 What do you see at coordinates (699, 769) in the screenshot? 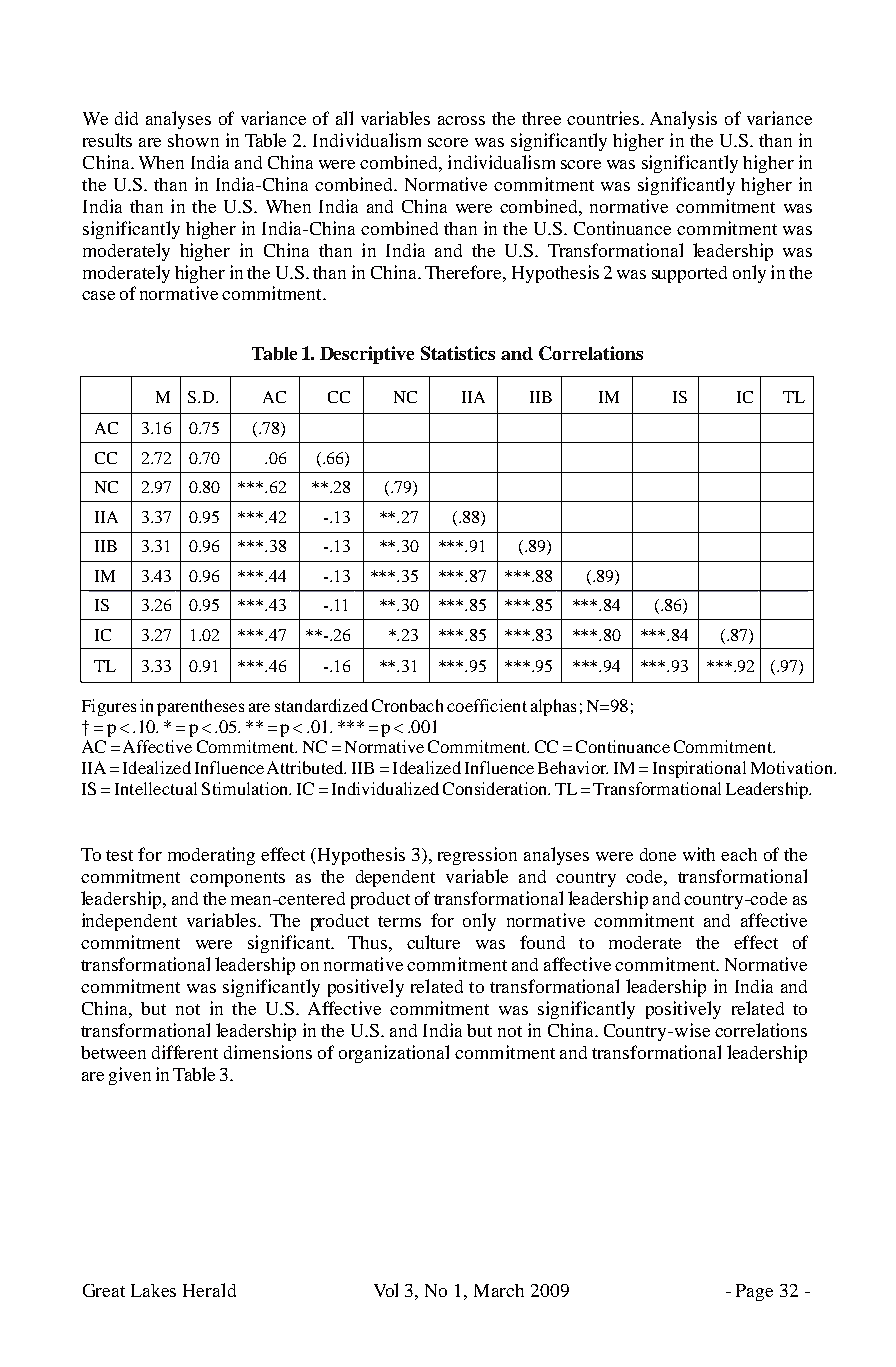
I see `Inspirational` at bounding box center [699, 769].
